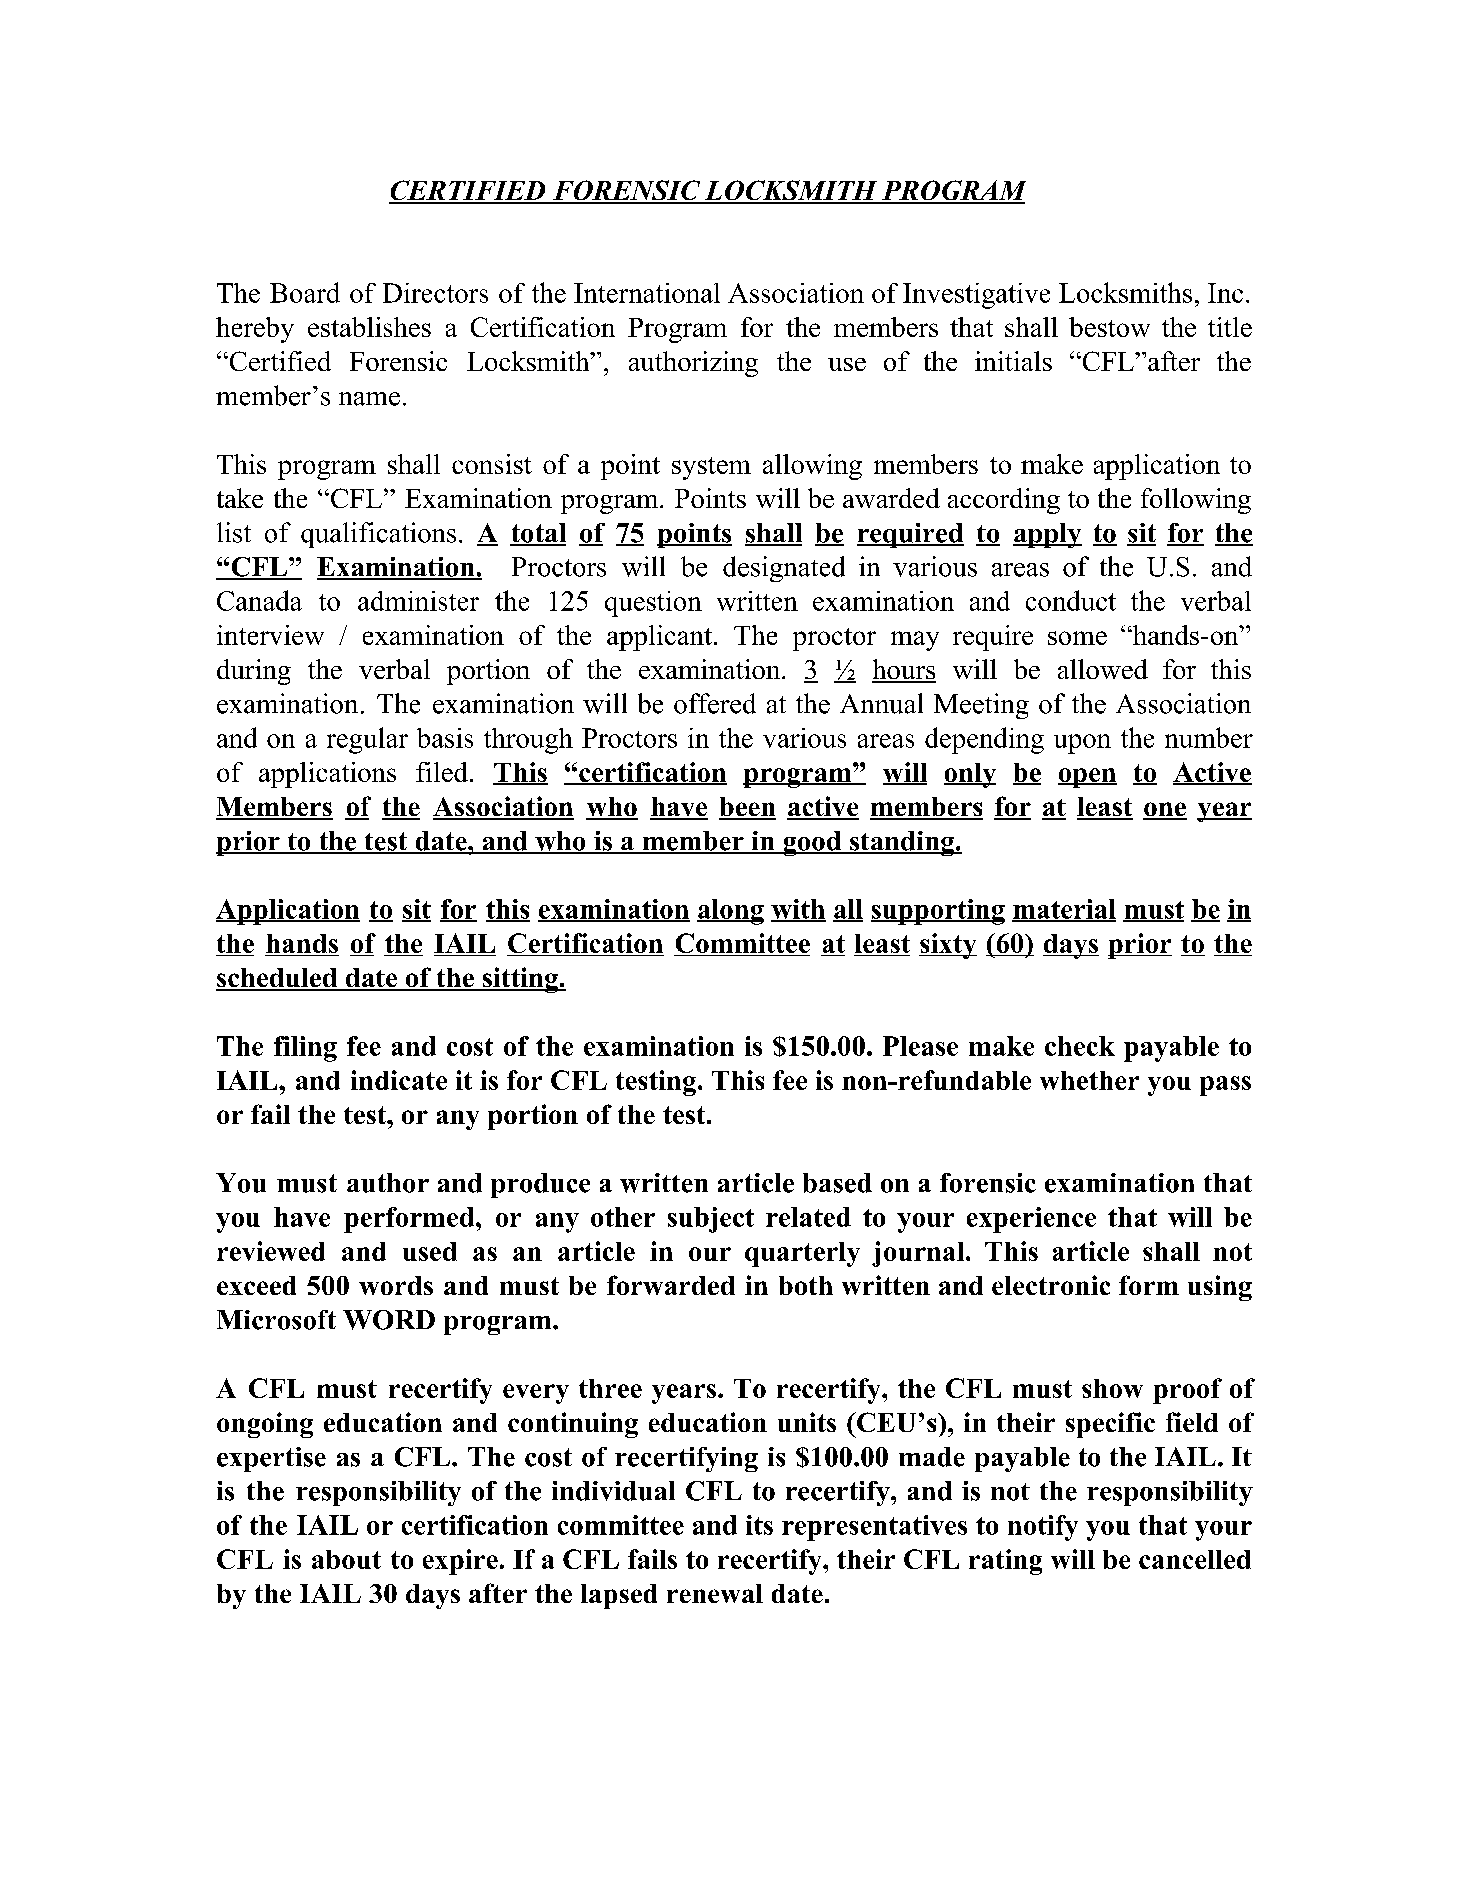 Image resolution: width=1469 pixels, height=1902 pixels. Describe the element at coordinates (369, 327) in the image. I see `establishes` at that location.
